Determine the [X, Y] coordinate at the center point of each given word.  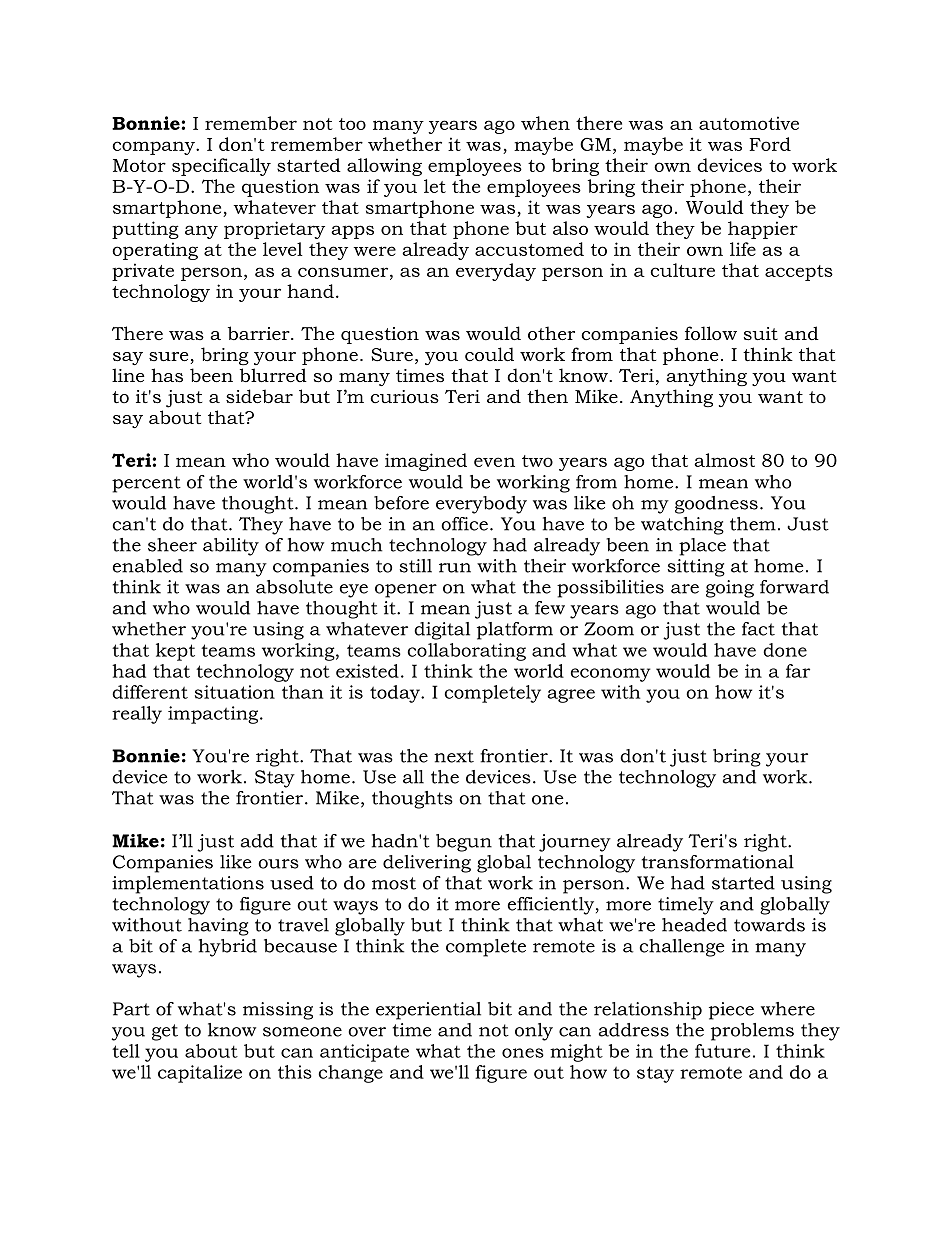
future [722, 1051]
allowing [384, 167]
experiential [428, 1011]
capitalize [200, 1074]
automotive [749, 123]
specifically [221, 167]
